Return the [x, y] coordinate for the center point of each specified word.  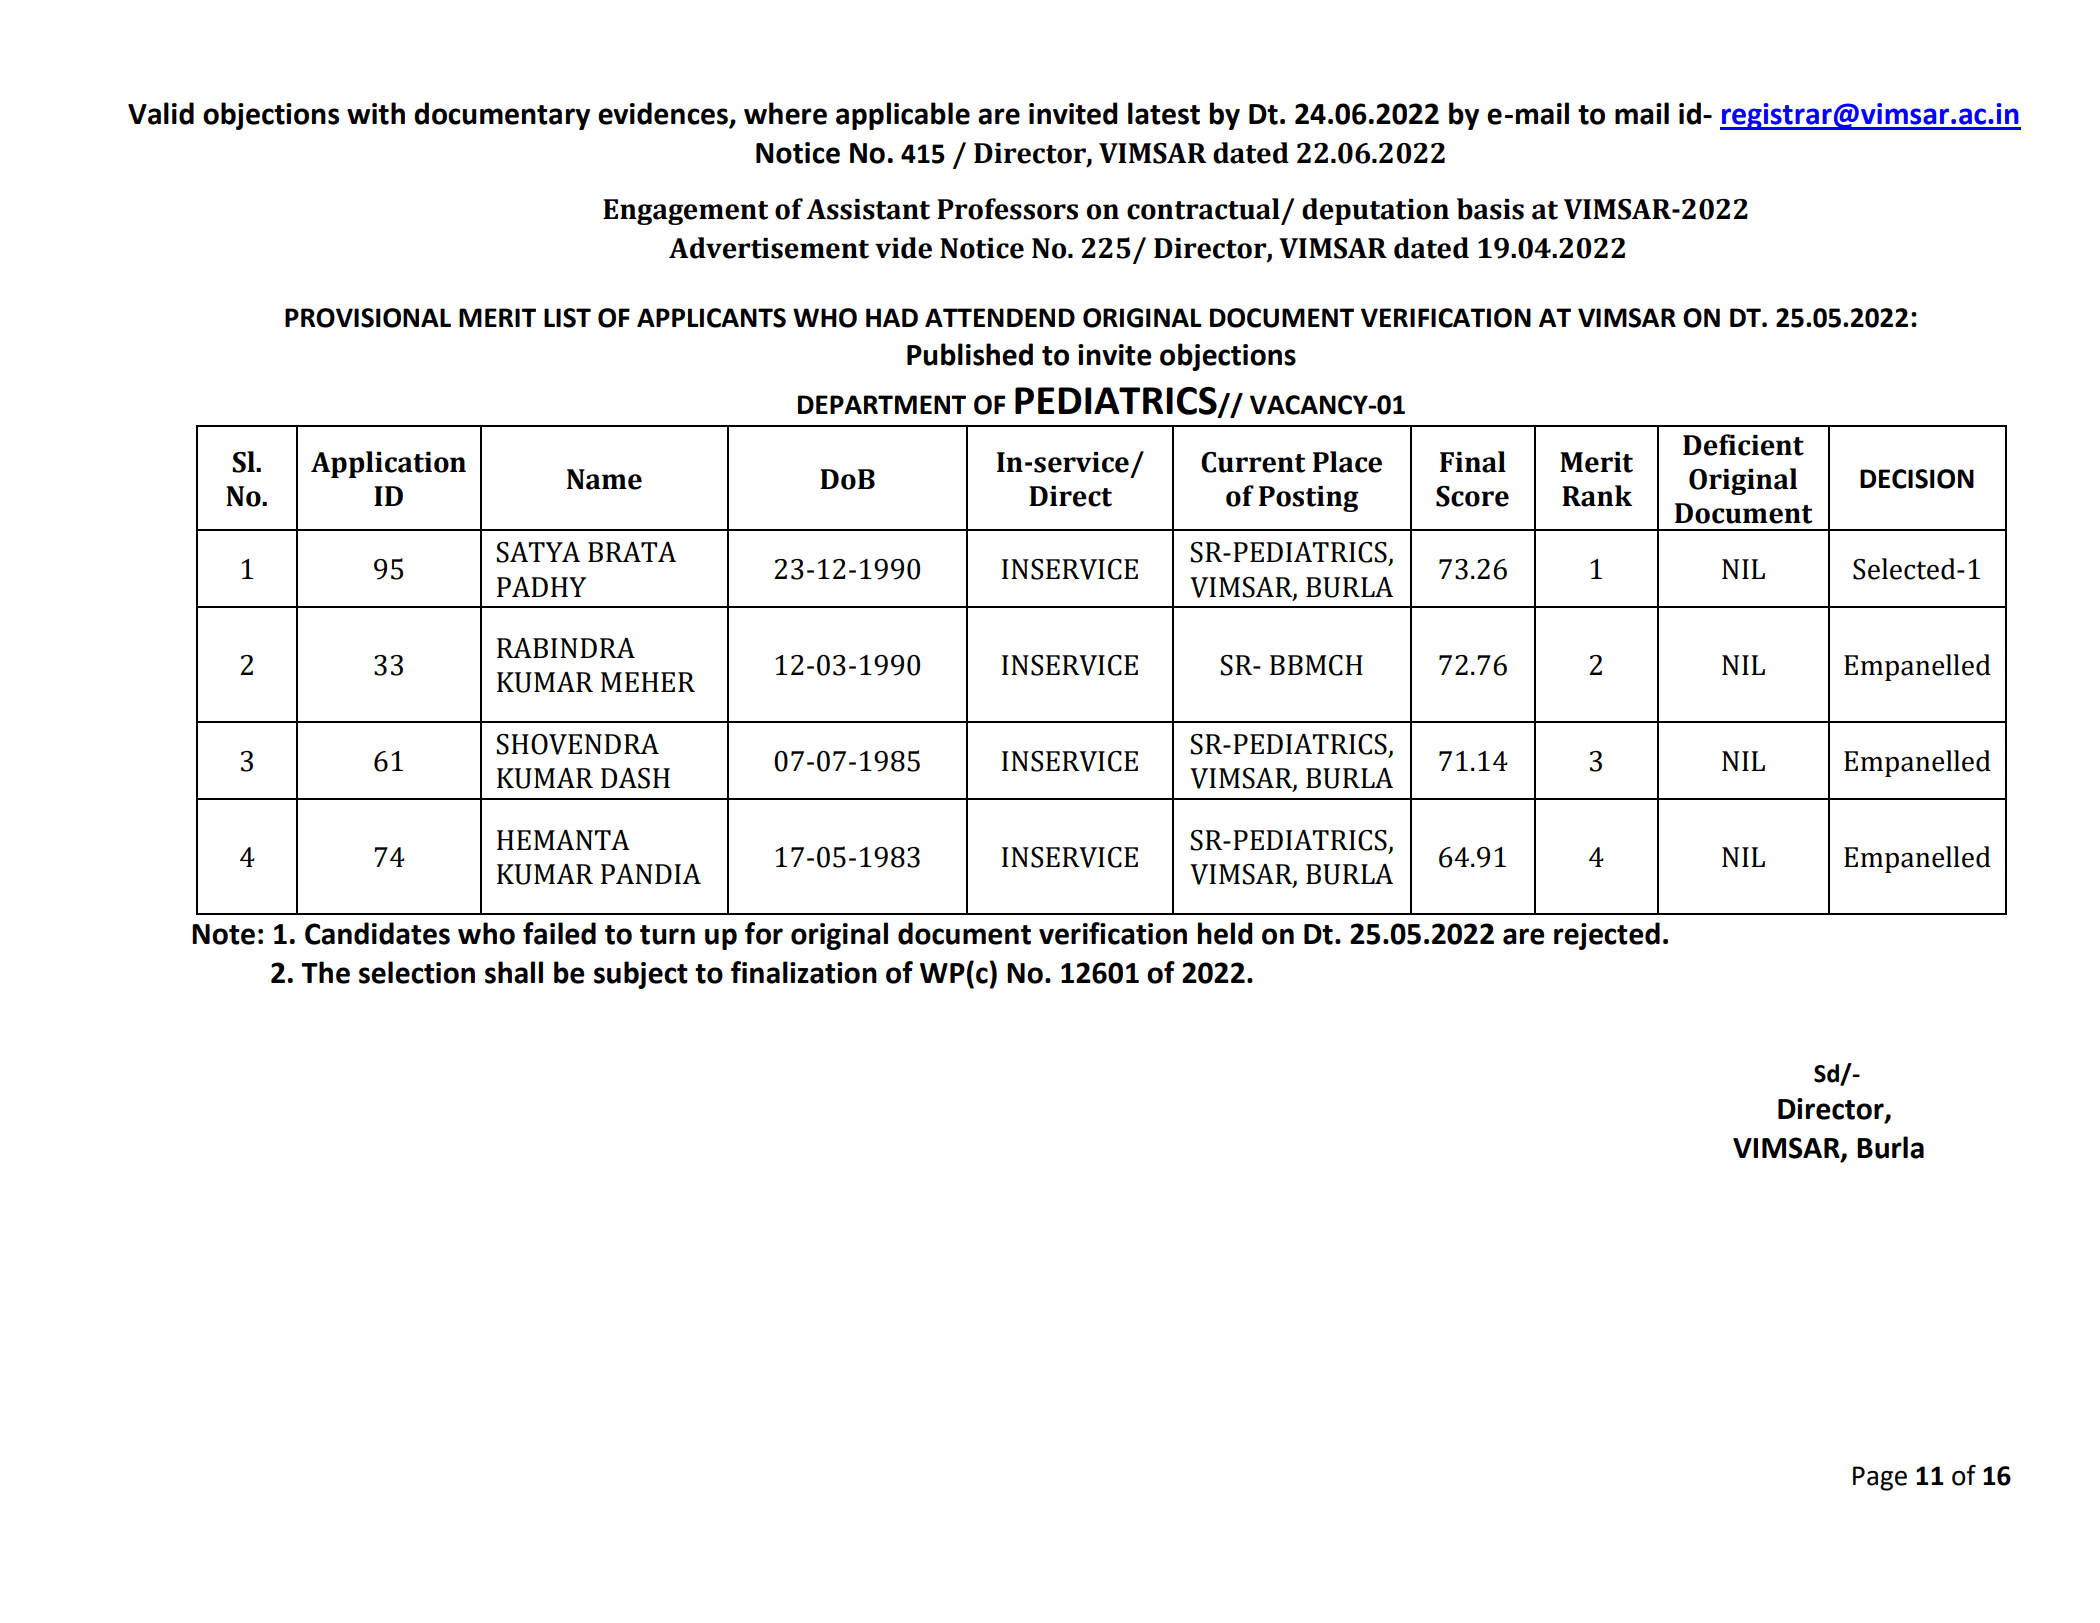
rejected [1607, 936]
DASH [635, 778]
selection [417, 972]
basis [1490, 209]
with [376, 113]
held [1225, 933]
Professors [1007, 209]
